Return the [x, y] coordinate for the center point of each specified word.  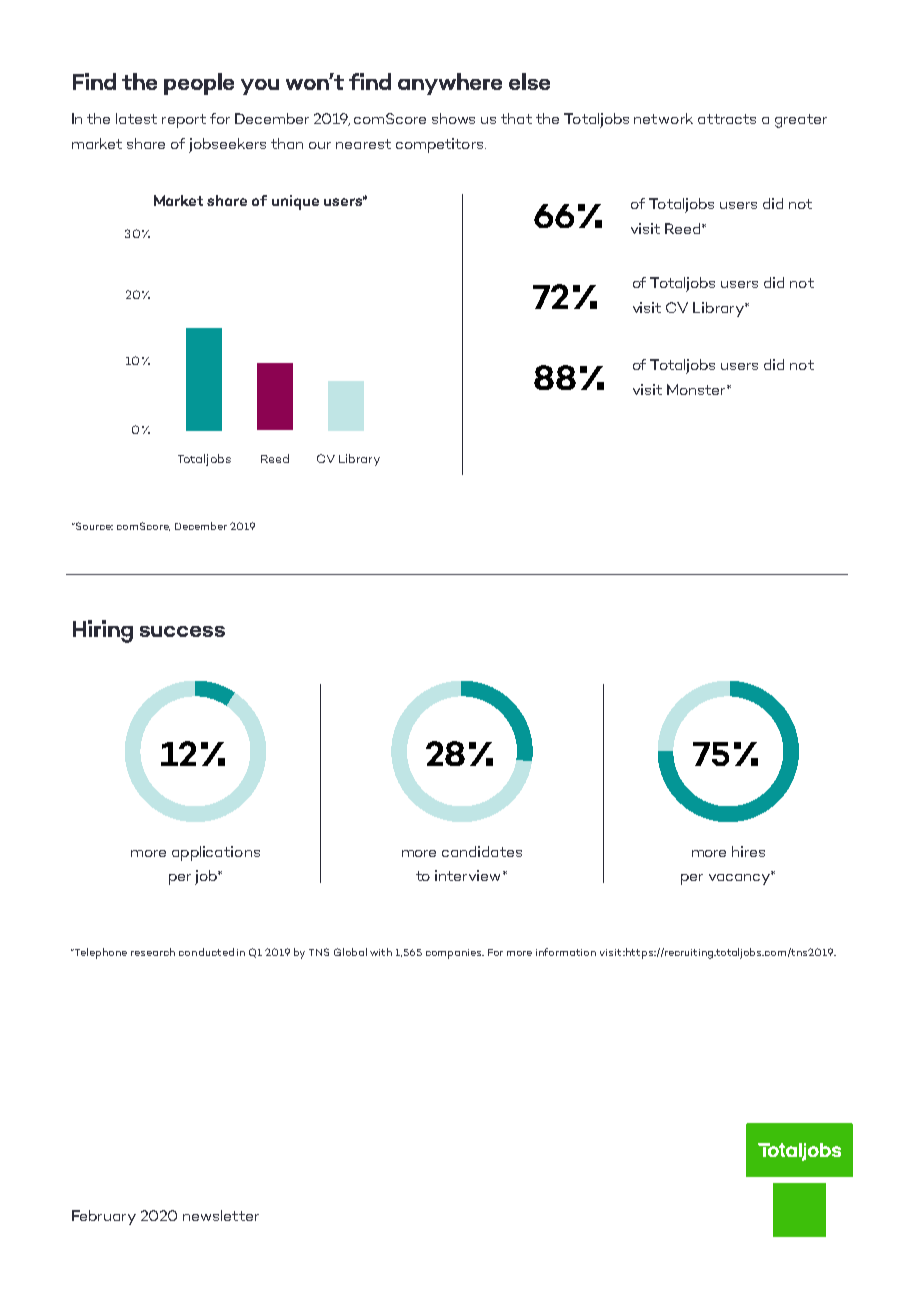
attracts [727, 119]
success [182, 631]
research [153, 952]
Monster [697, 389]
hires [748, 851]
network [663, 118]
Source [93, 526]
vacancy [740, 879]
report [184, 121]
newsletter [221, 1215]
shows [453, 118]
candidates [482, 851]
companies [455, 954]
